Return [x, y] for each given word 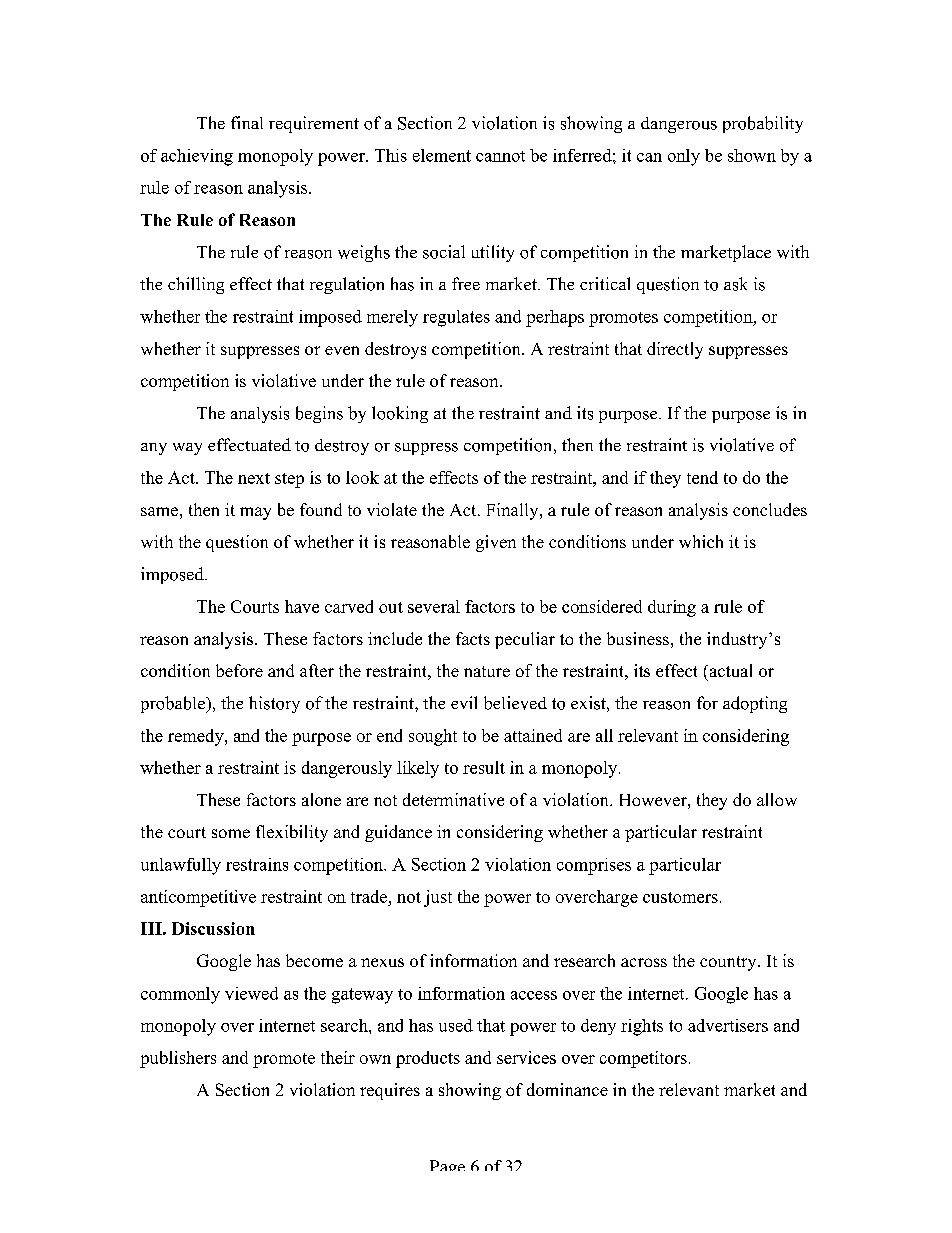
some [231, 833]
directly [675, 350]
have [302, 606]
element [442, 155]
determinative [453, 799]
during [672, 608]
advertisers [728, 1025]
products [428, 1059]
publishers [178, 1059]
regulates [456, 318]
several [434, 606]
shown [752, 155]
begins [319, 414]
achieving [197, 157]
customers [680, 897]
